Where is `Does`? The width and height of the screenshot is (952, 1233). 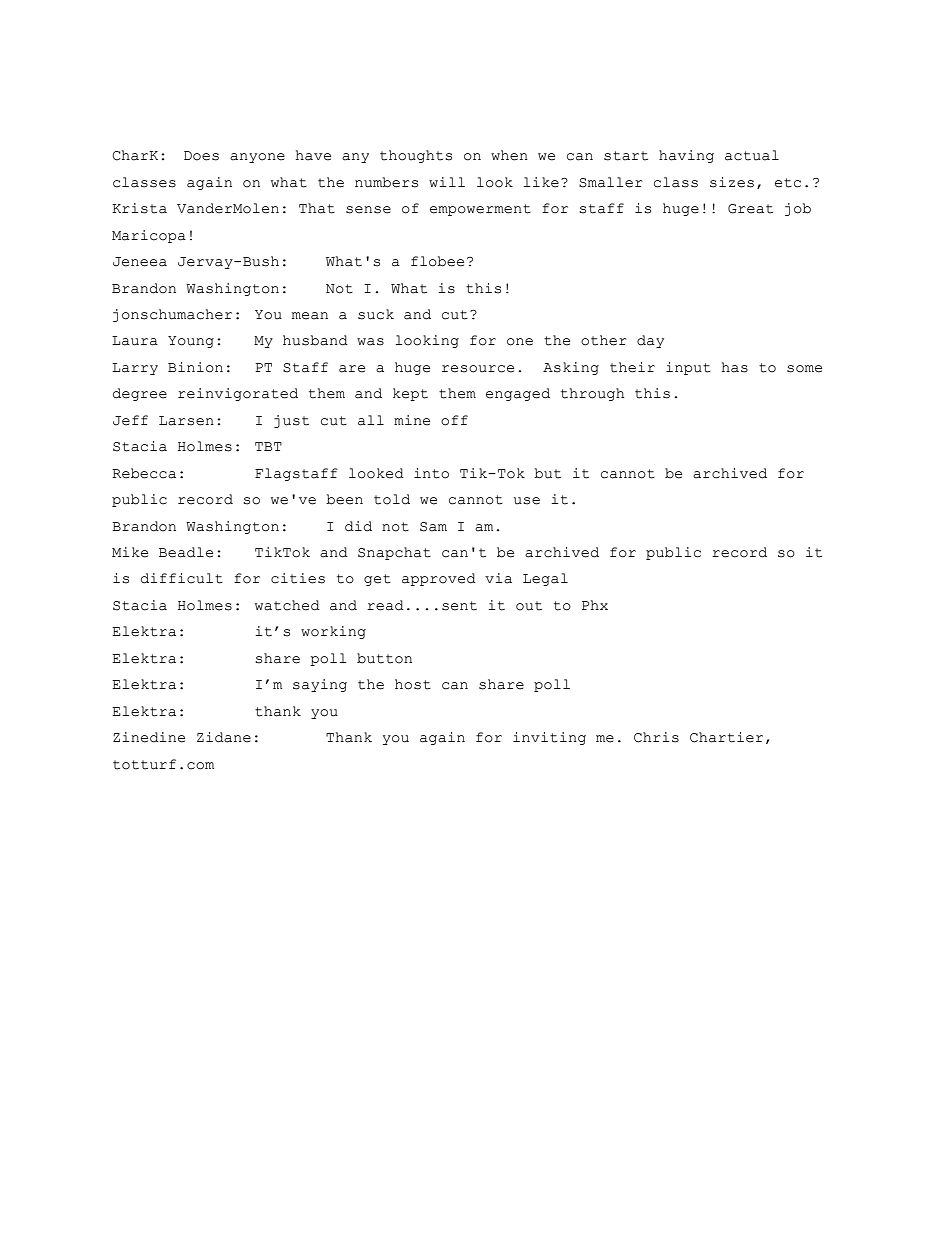 Does is located at coordinates (201, 156).
